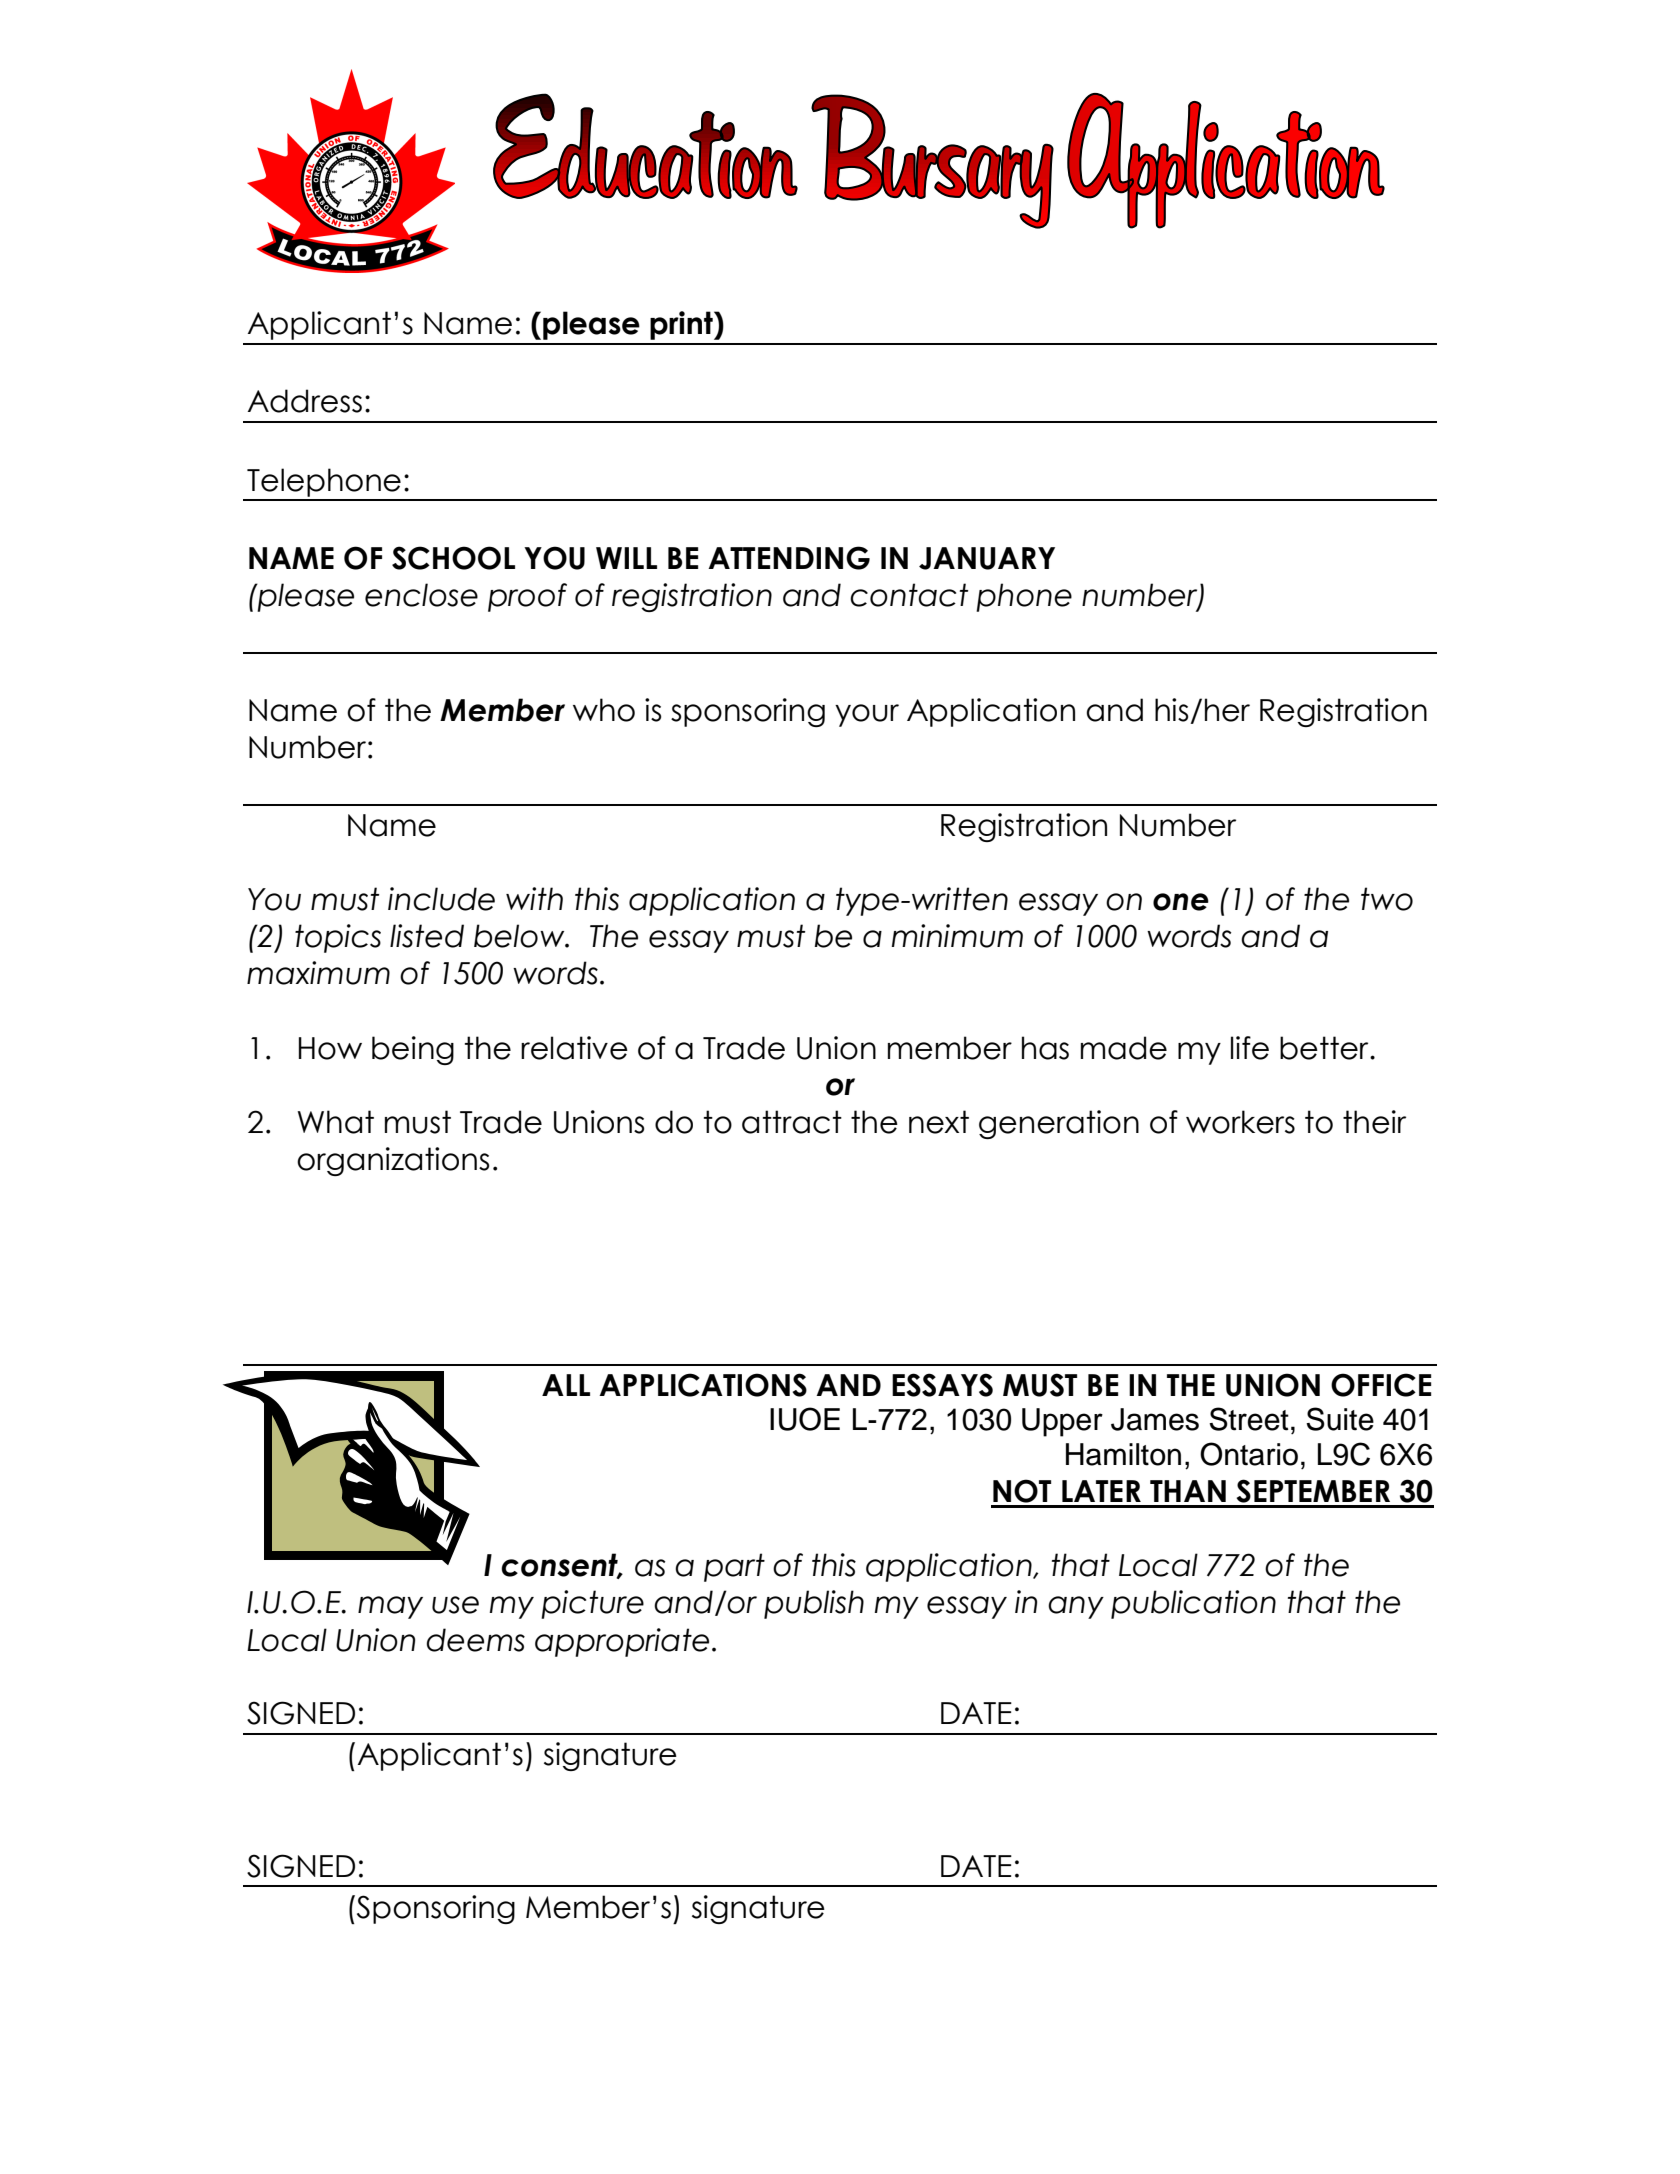  Describe the element at coordinates (789, 558) in the screenshot. I see `ATTENDING` at that location.
